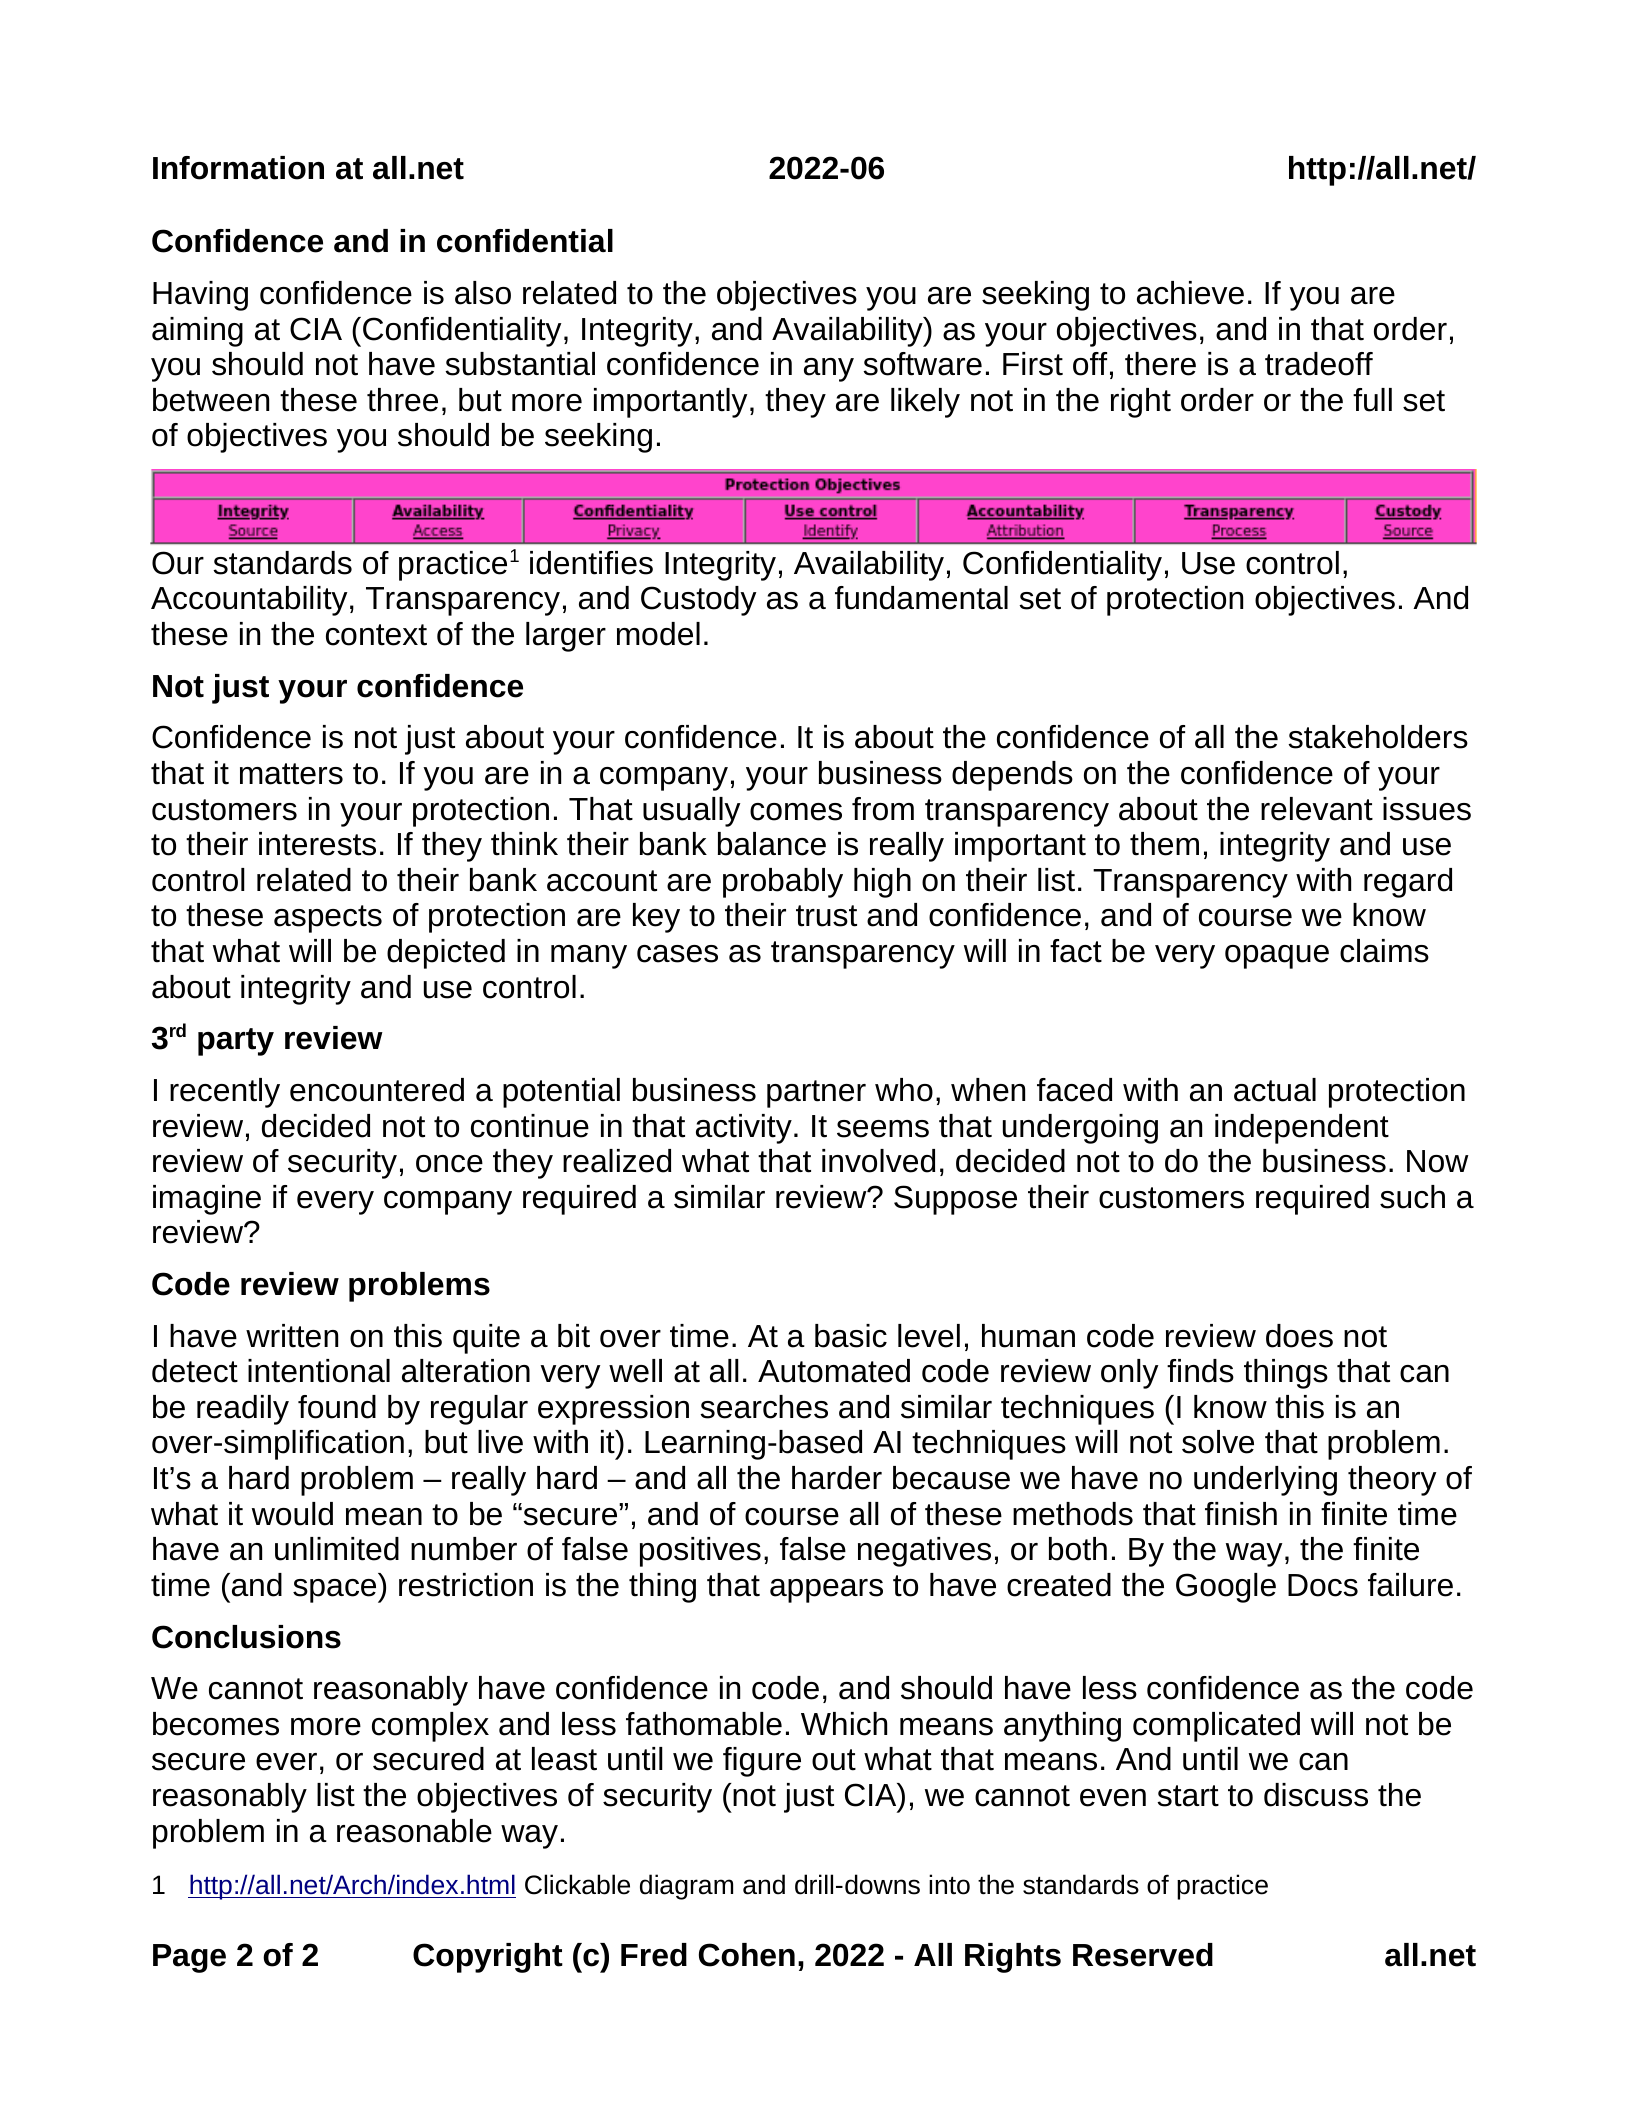  Describe the element at coordinates (319, 1371) in the screenshot. I see `intentional` at that location.
